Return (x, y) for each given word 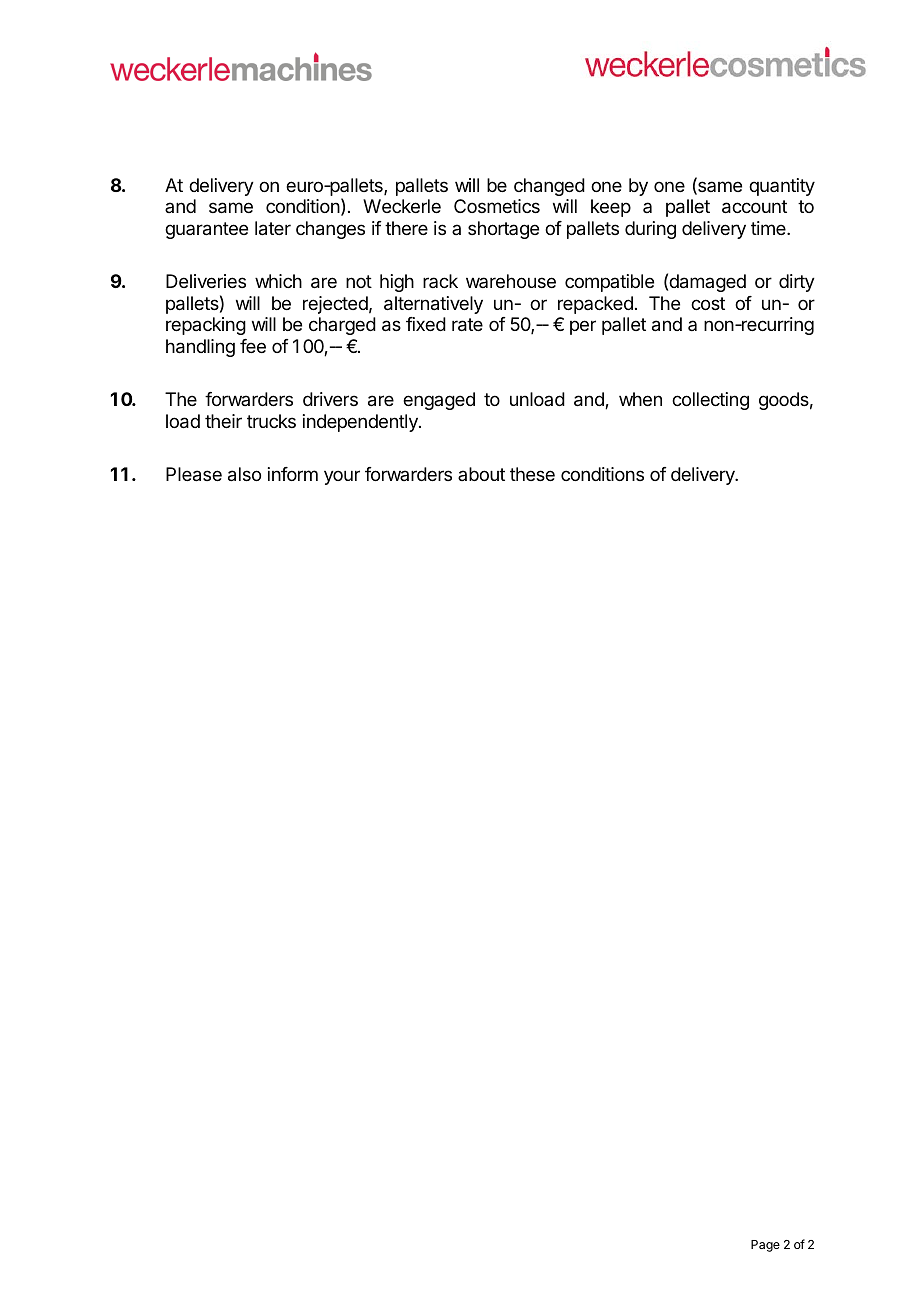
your (342, 477)
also (244, 474)
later (273, 228)
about (481, 474)
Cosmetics (497, 206)
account (754, 207)
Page (765, 1246)
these (532, 474)
